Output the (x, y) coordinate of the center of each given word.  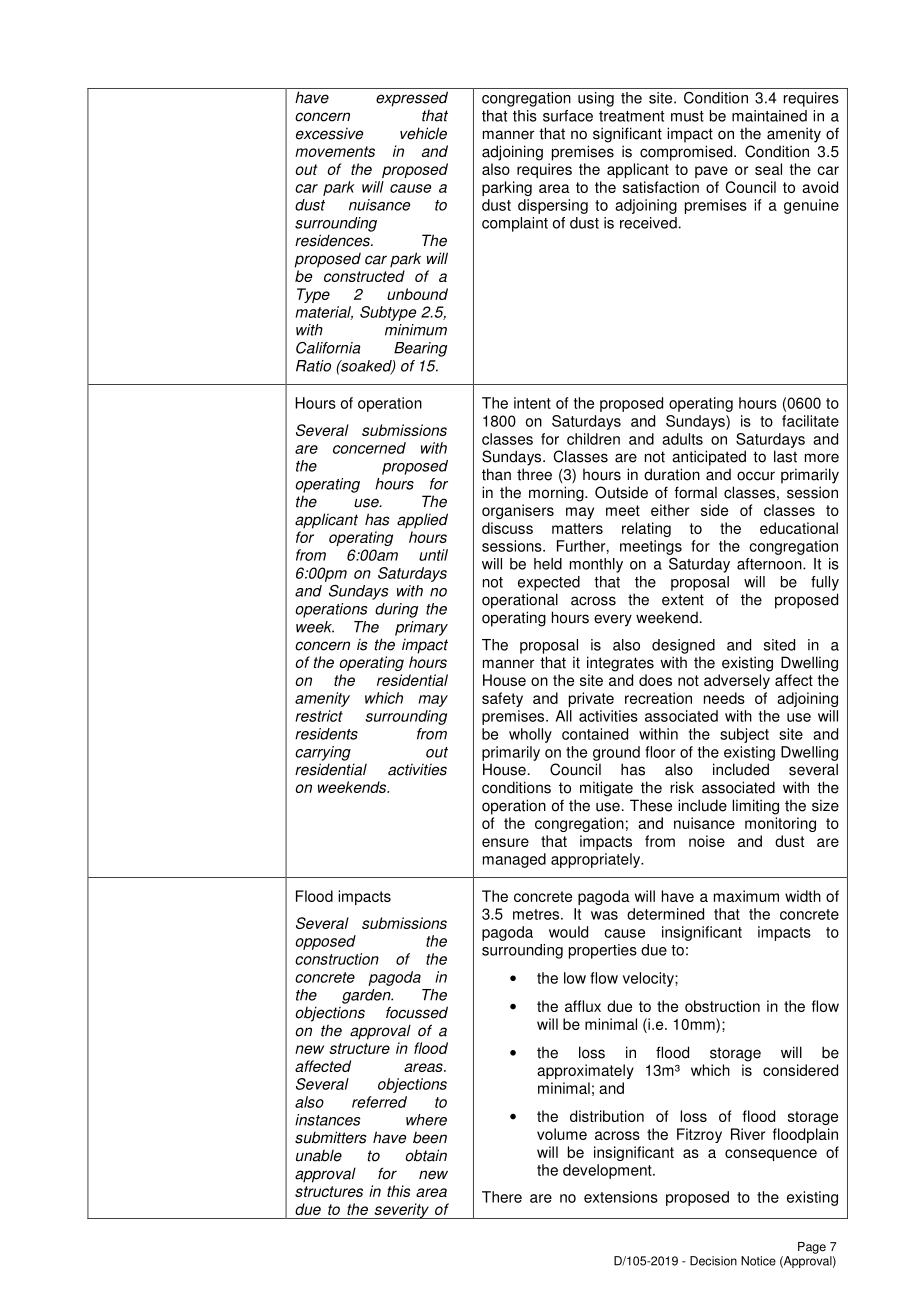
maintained (769, 116)
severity (401, 1211)
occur (756, 476)
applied (422, 521)
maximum (746, 896)
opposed (326, 942)
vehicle (423, 133)
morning (557, 494)
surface (568, 116)
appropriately (597, 860)
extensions (621, 1197)
